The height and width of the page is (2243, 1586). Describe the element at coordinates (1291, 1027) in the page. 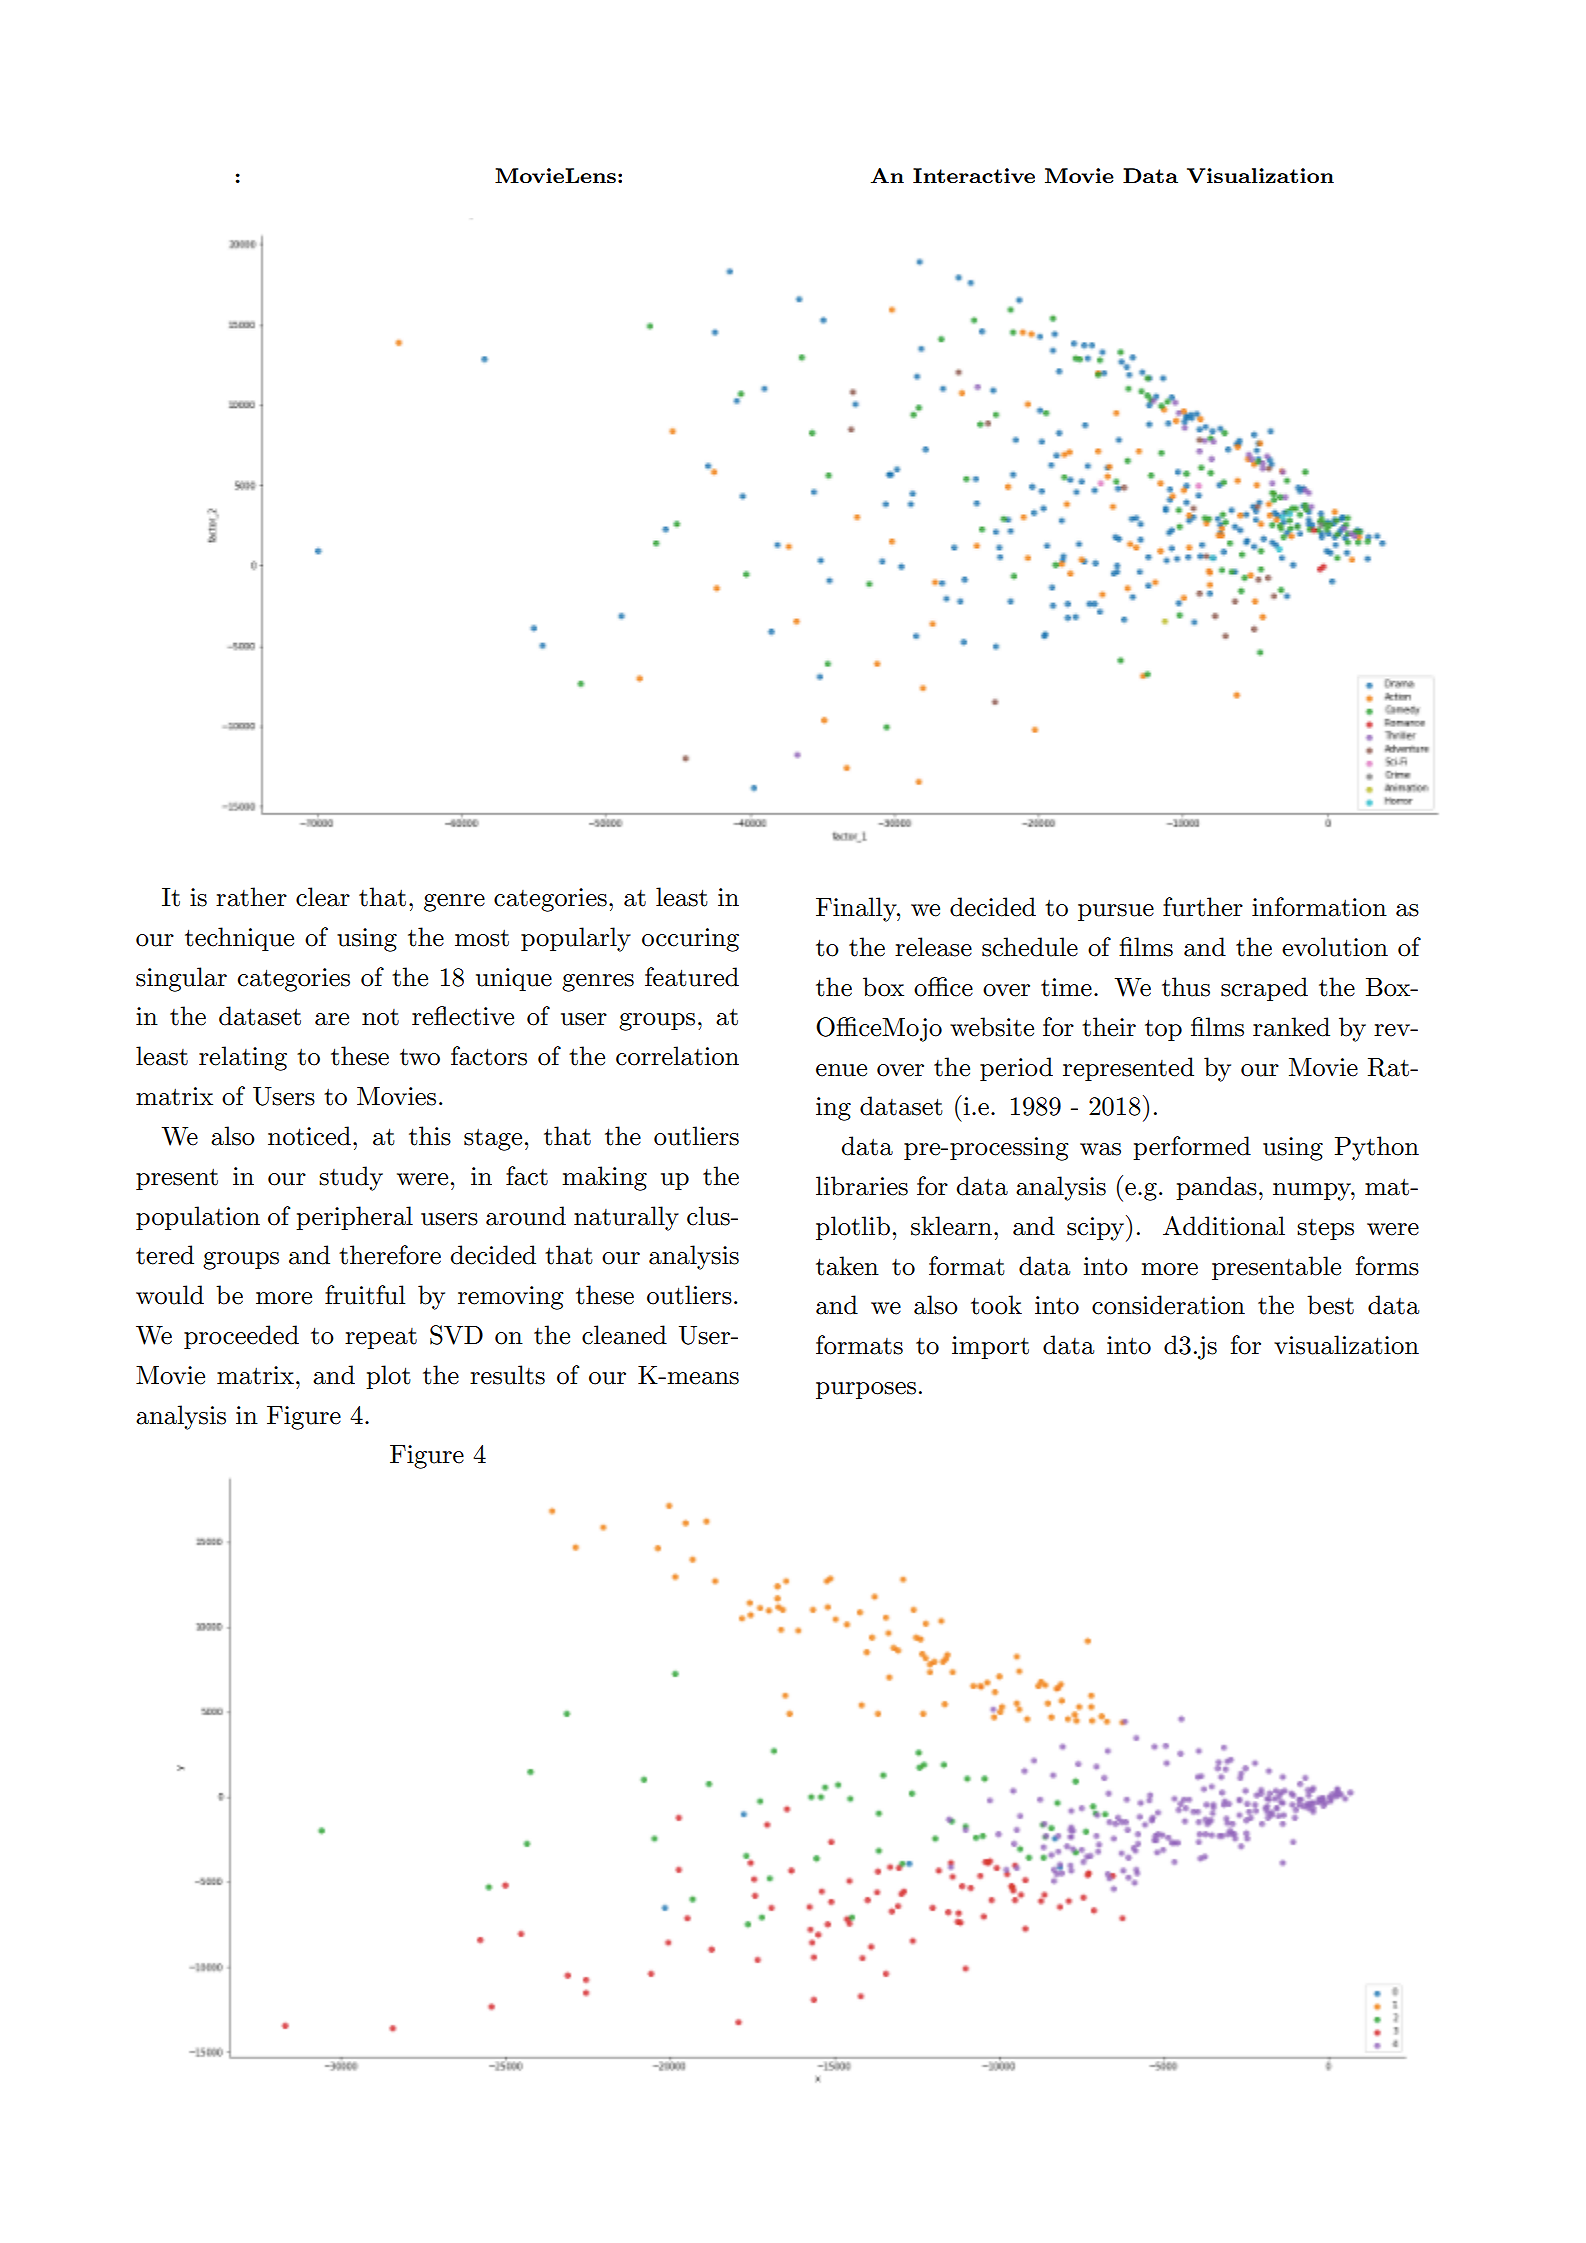

I see `ranked` at that location.
